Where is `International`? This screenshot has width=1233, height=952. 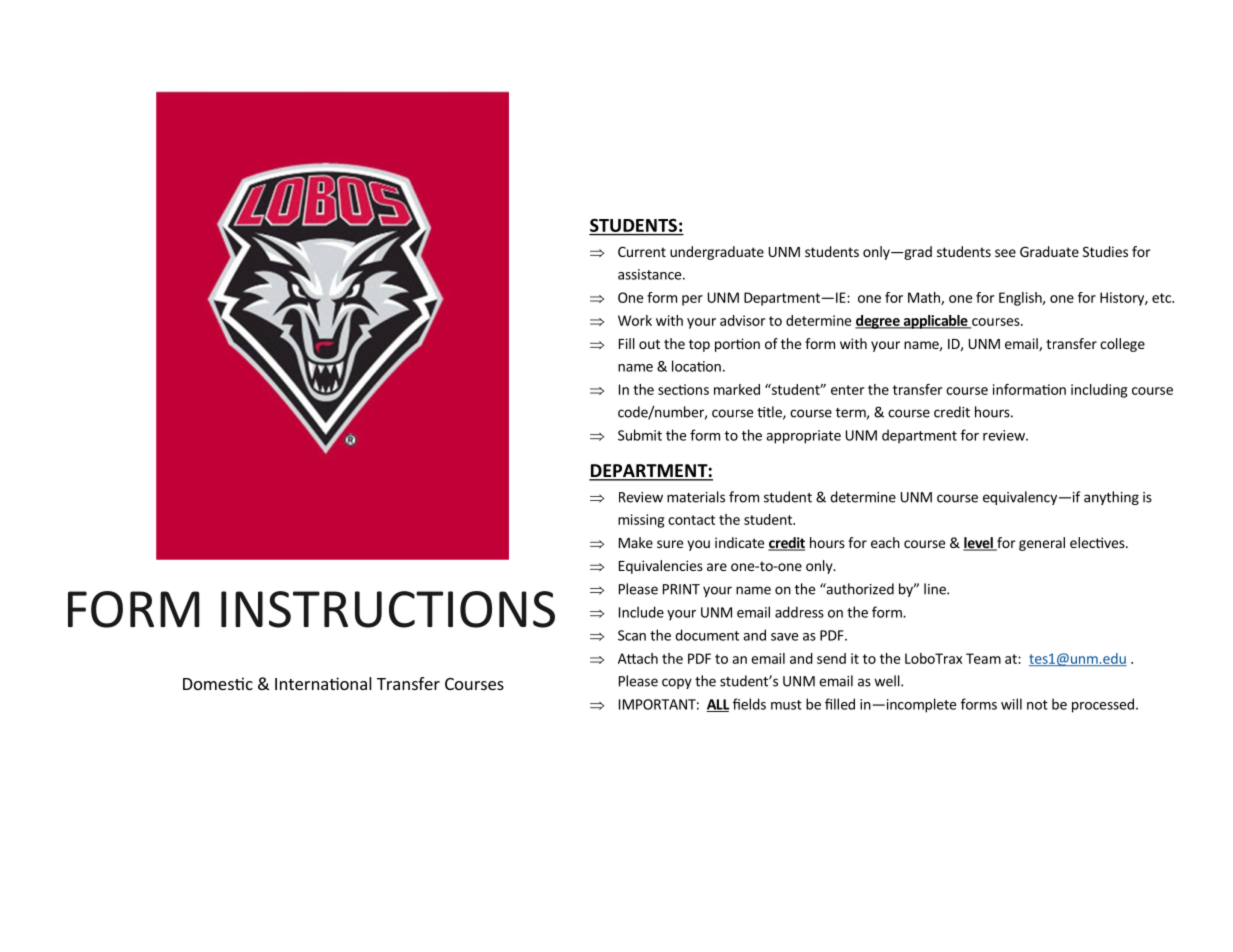
International is located at coordinates (323, 683).
